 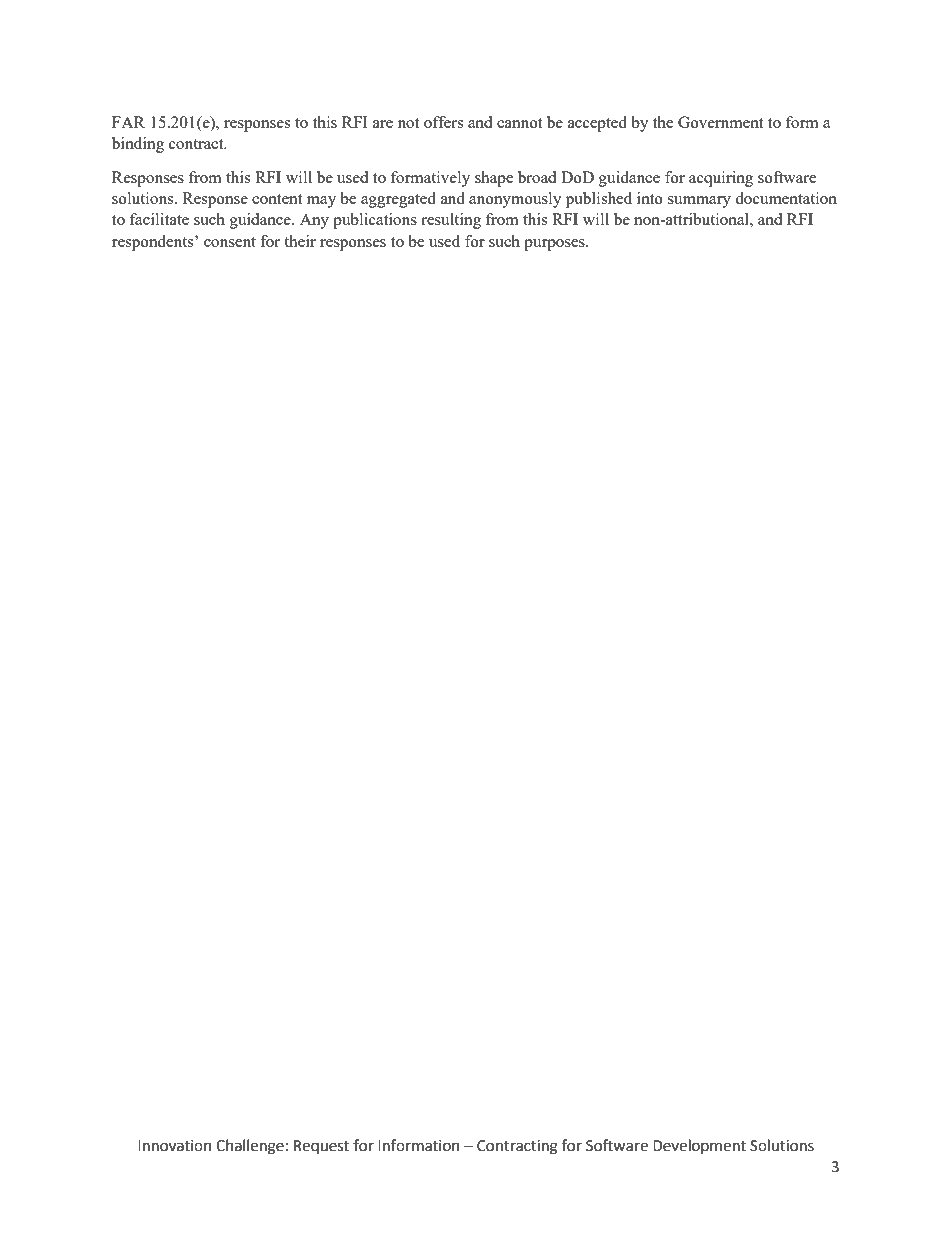 I want to click on resulting, so click(x=451, y=221).
